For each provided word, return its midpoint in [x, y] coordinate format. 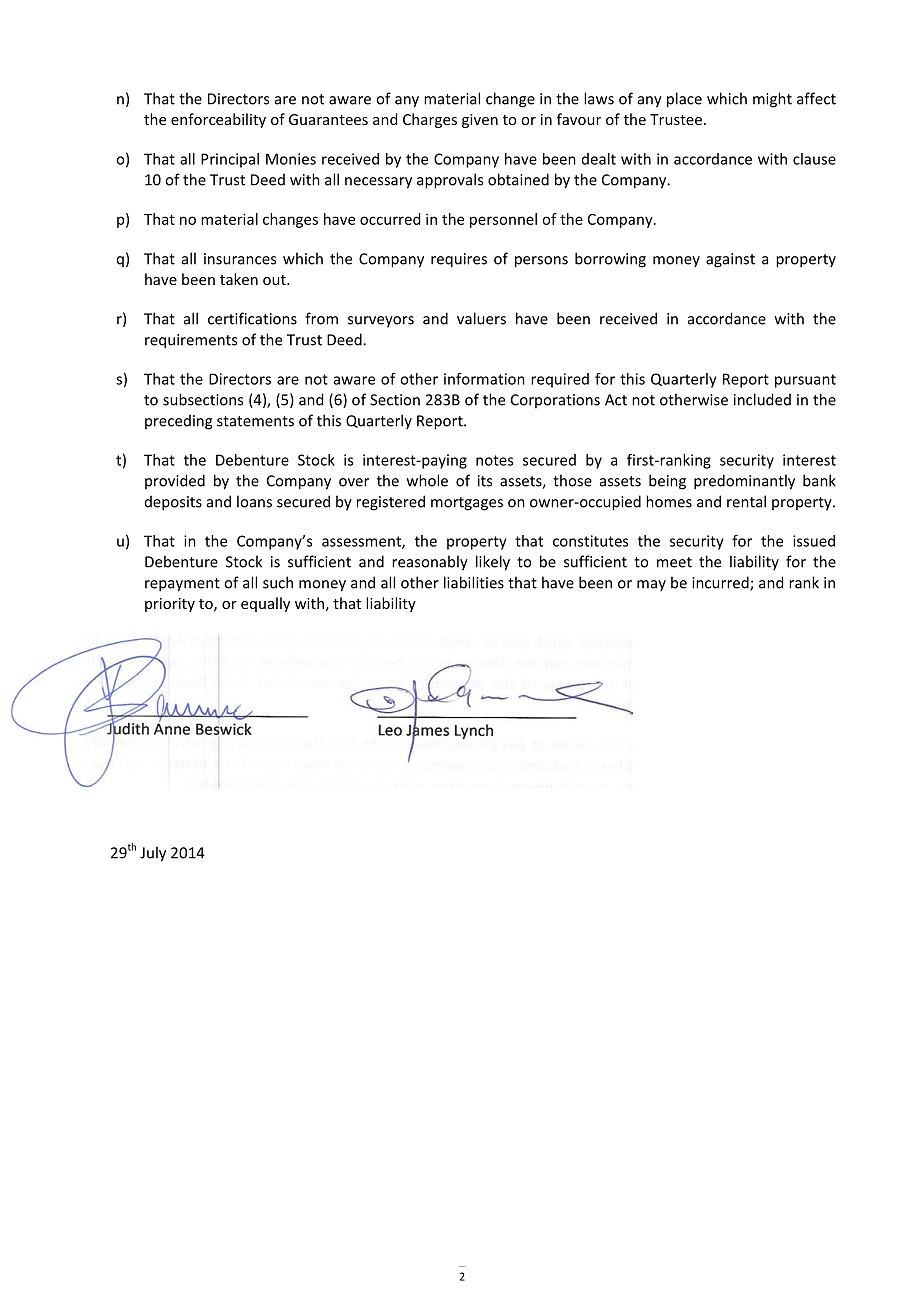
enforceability [218, 120]
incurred [721, 583]
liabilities [474, 582]
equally [265, 604]
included [762, 399]
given [480, 121]
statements [255, 421]
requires [459, 260]
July [153, 854]
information [484, 379]
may [651, 586]
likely [493, 563]
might [772, 100]
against [730, 260]
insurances [240, 259]
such [278, 582]
